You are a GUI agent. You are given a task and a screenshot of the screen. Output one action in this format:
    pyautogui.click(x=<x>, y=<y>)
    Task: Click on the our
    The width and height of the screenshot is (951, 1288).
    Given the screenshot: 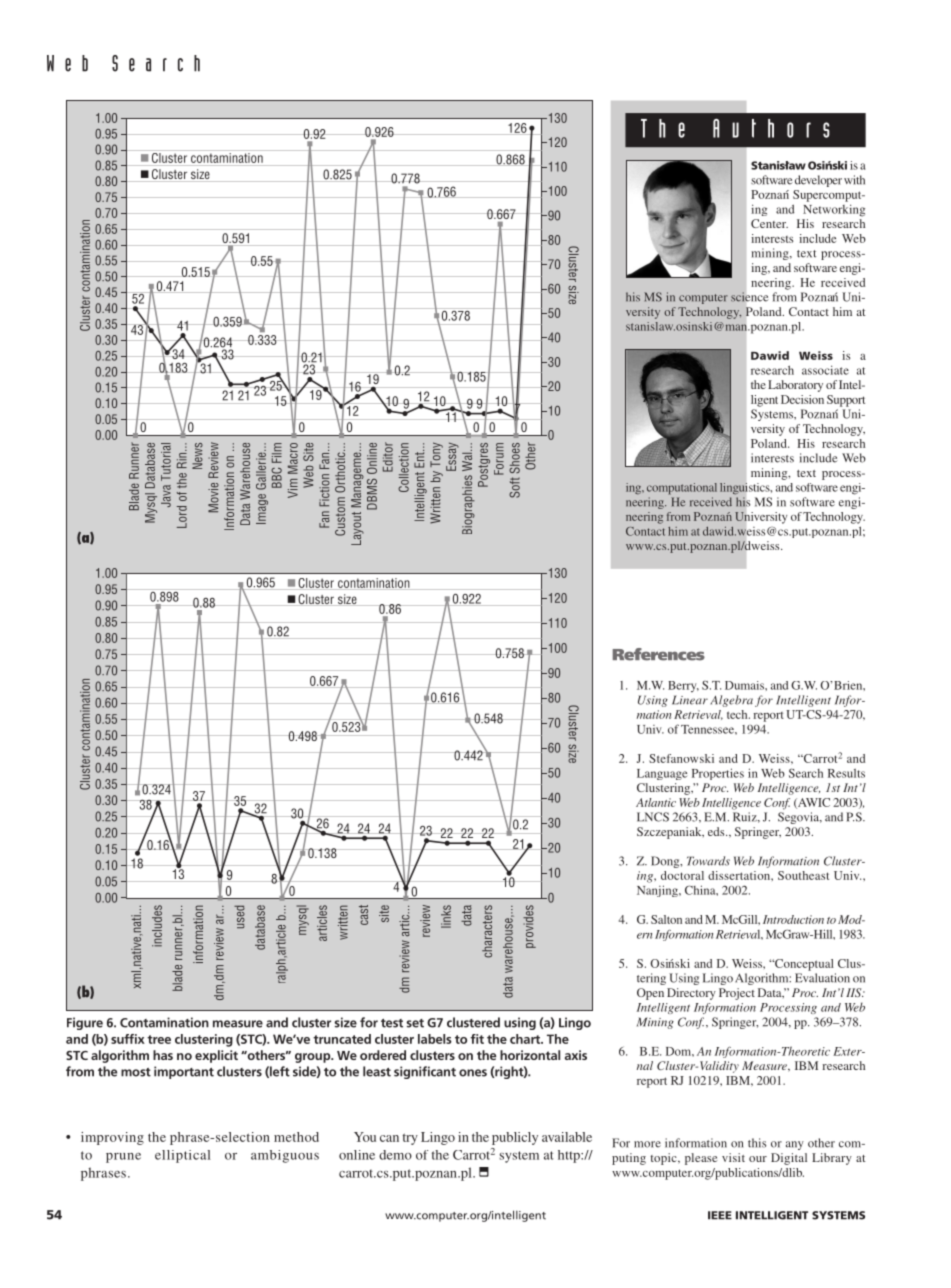 What is the action you would take?
    pyautogui.click(x=758, y=1159)
